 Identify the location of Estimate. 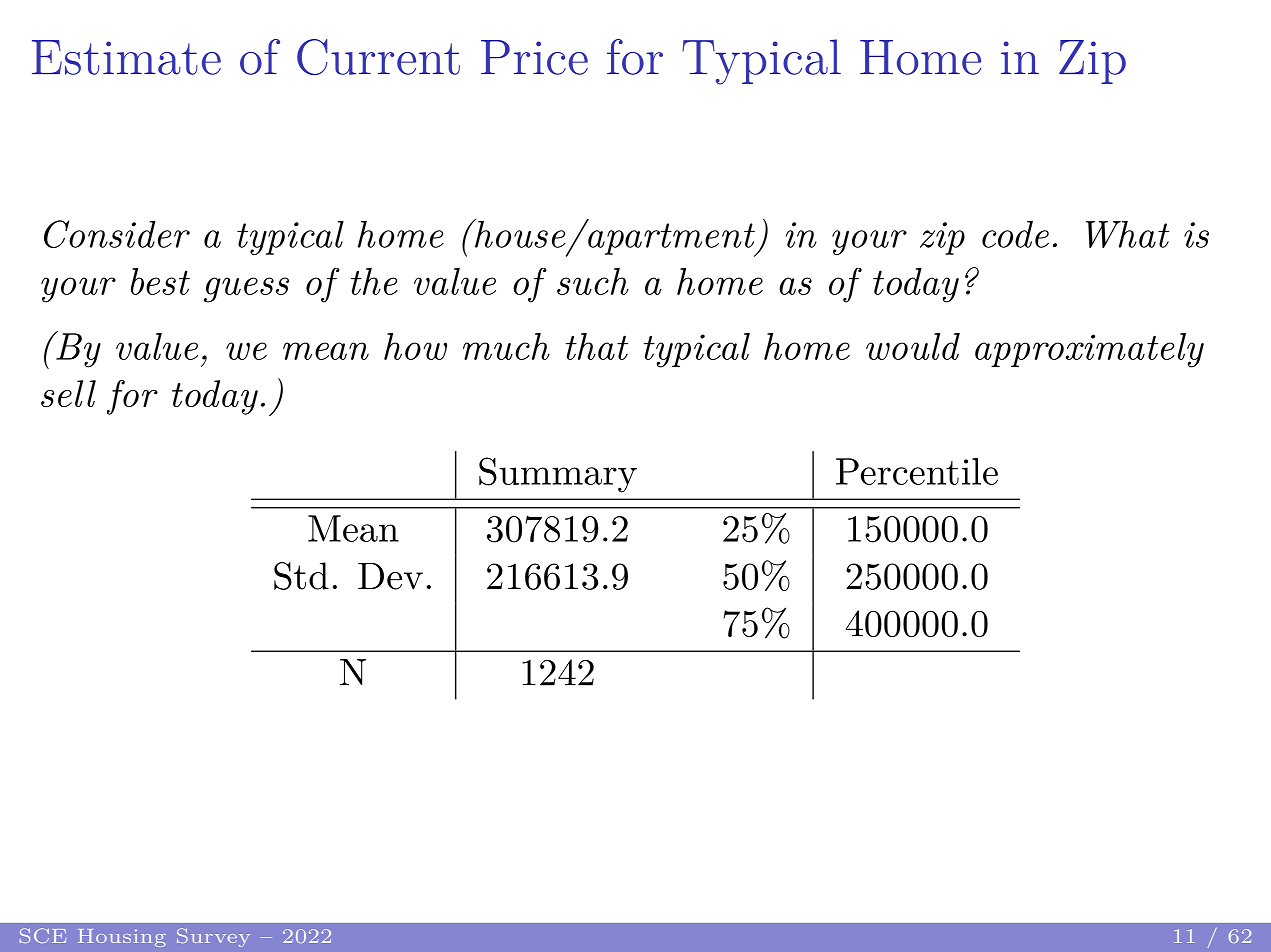
(126, 57).
